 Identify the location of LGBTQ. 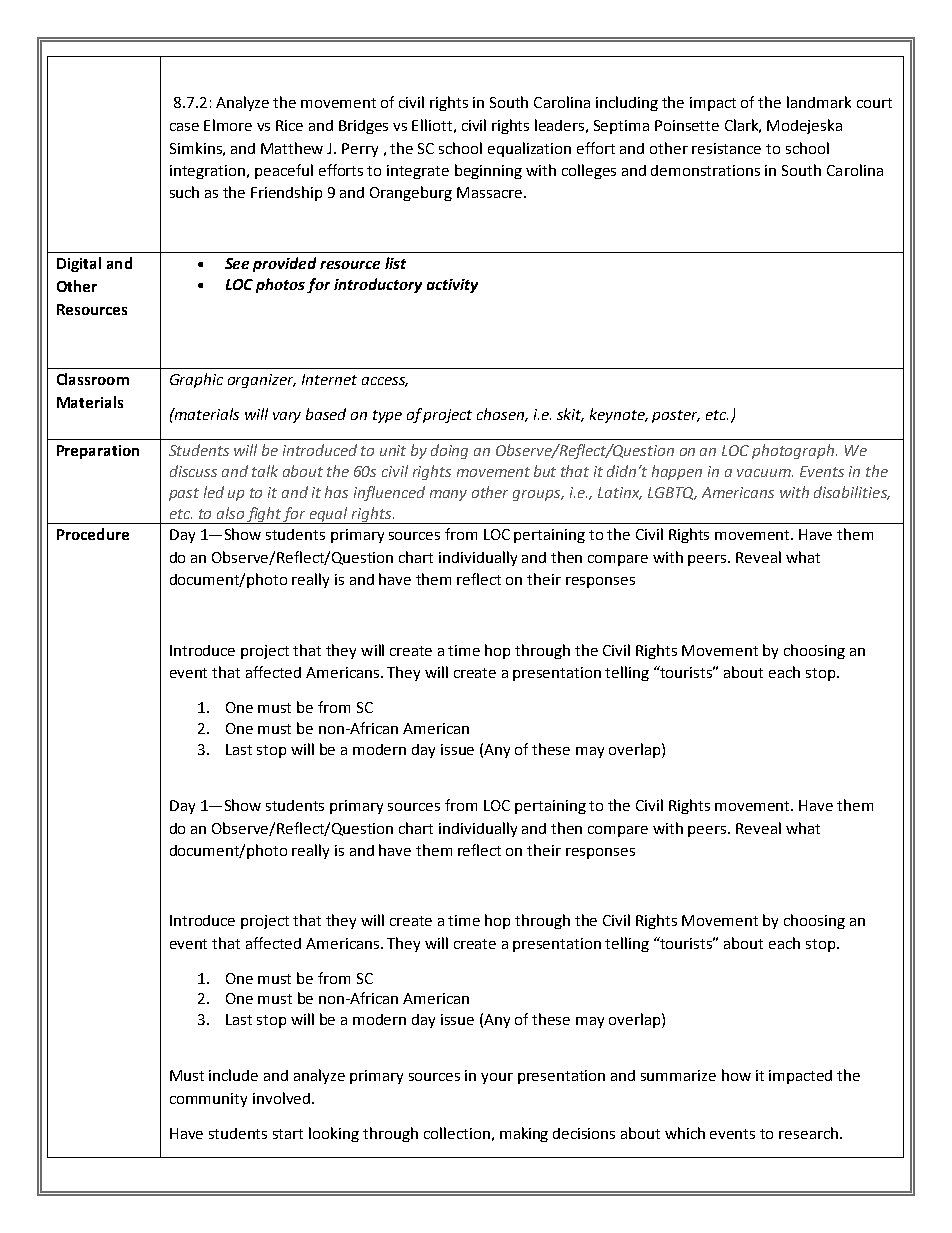
(672, 493).
